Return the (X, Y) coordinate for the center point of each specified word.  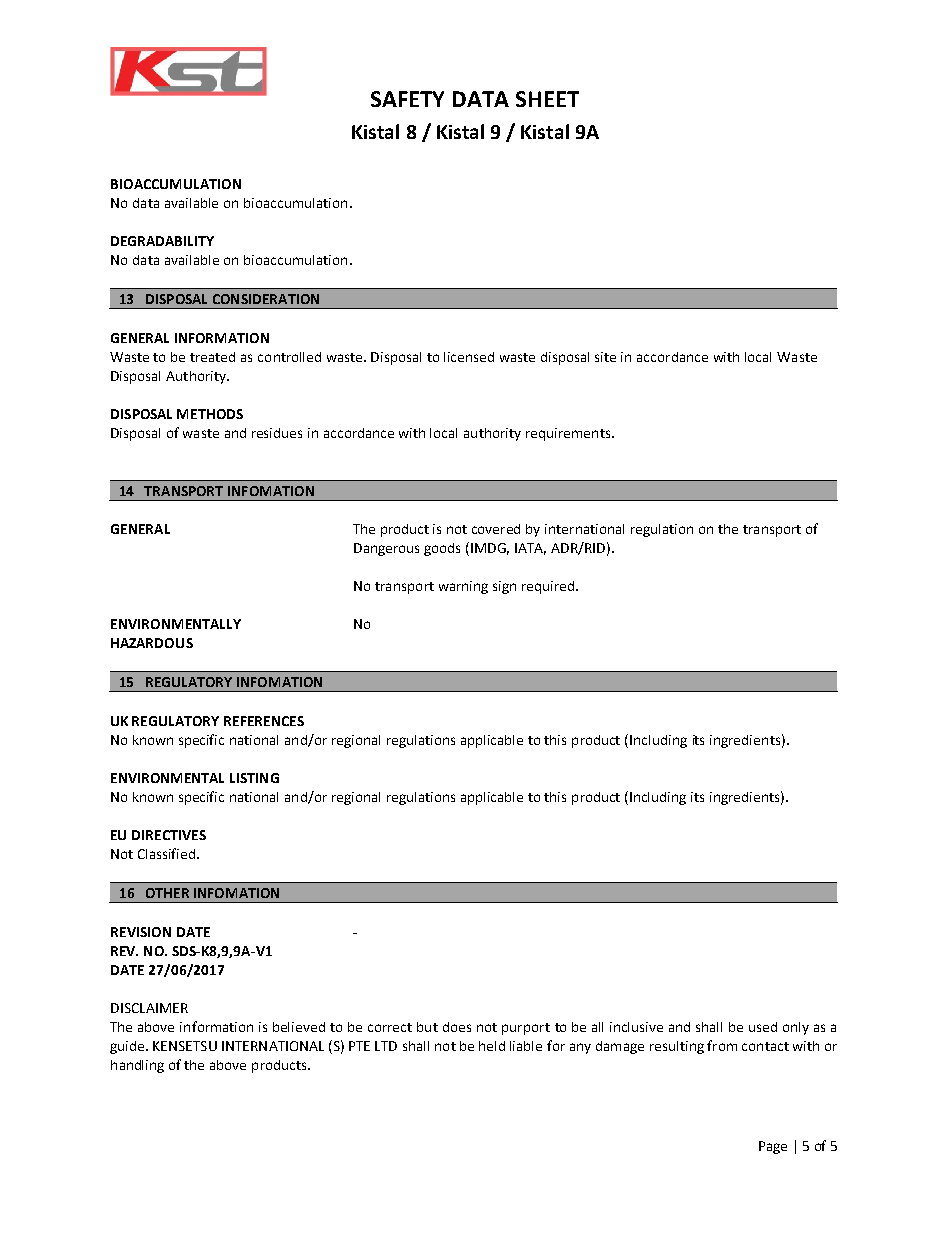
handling (137, 1066)
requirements (569, 434)
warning (463, 587)
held (492, 1046)
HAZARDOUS (152, 643)
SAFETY (407, 99)
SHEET (547, 99)
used (763, 1027)
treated (212, 357)
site (605, 357)
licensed (469, 357)
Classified (168, 853)
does (457, 1027)
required (549, 587)
